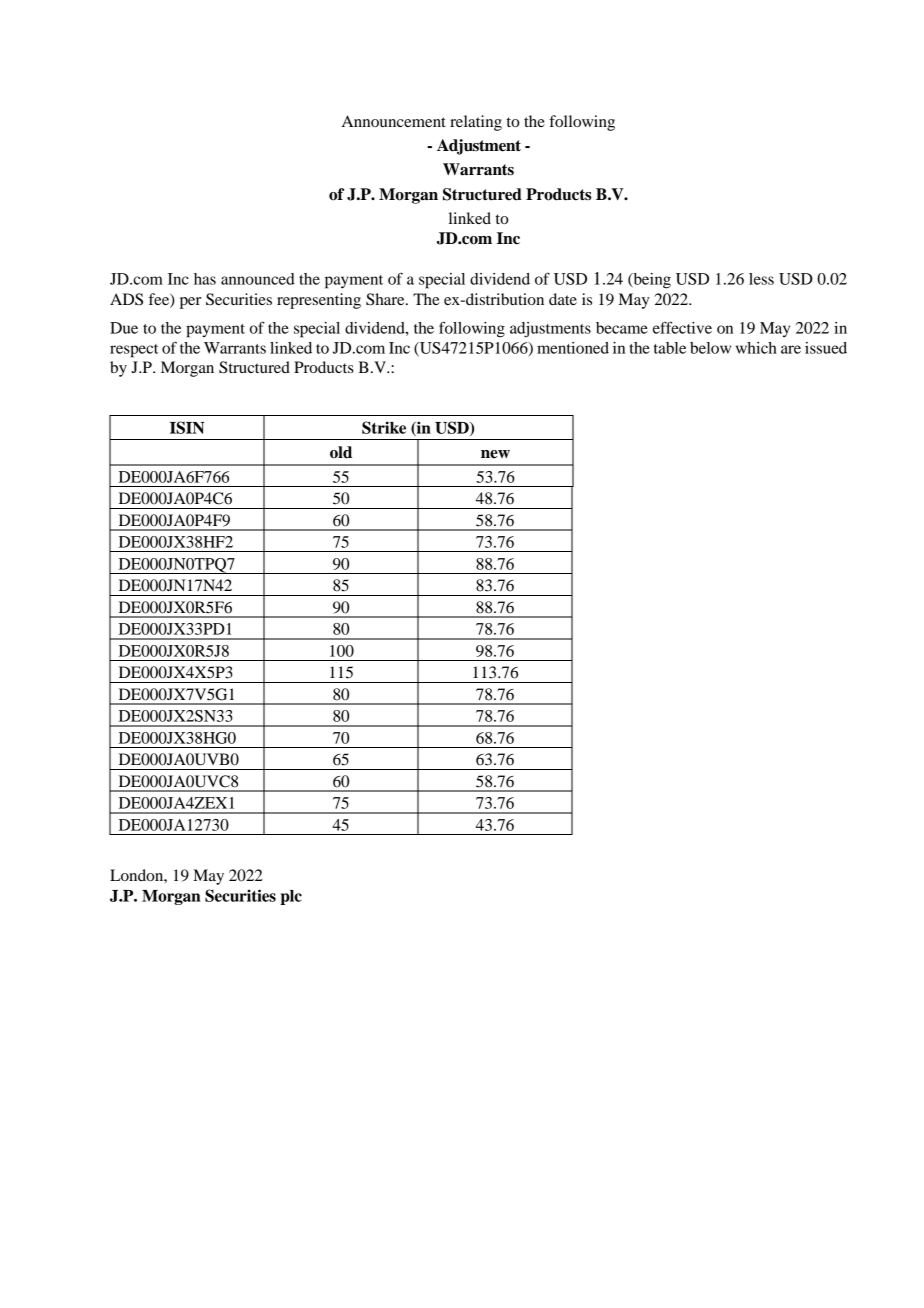 This screenshot has width=924, height=1308. What do you see at coordinates (476, 123) in the screenshot?
I see `relating` at bounding box center [476, 123].
